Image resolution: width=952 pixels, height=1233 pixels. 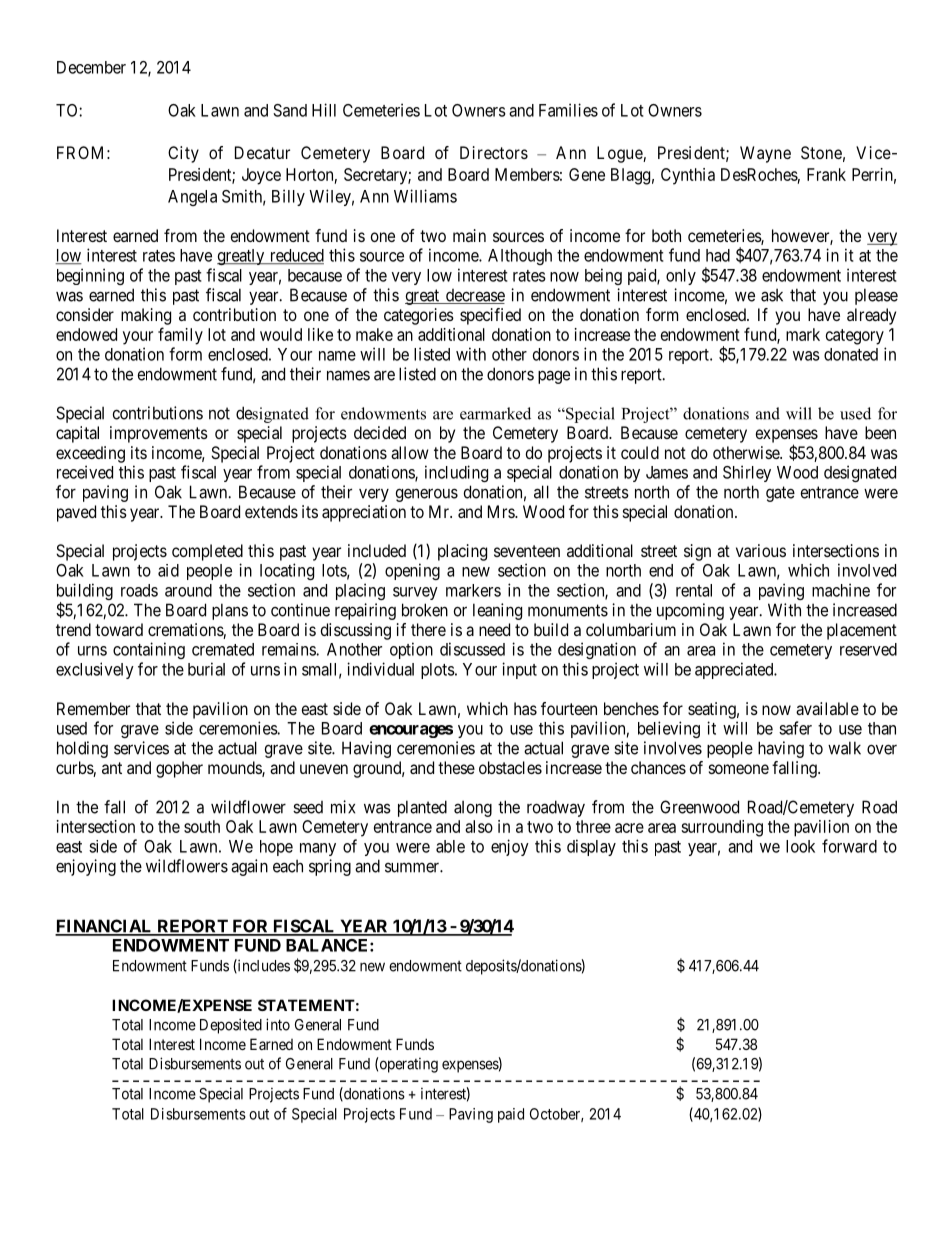 I want to click on seventeen, so click(x=527, y=551).
